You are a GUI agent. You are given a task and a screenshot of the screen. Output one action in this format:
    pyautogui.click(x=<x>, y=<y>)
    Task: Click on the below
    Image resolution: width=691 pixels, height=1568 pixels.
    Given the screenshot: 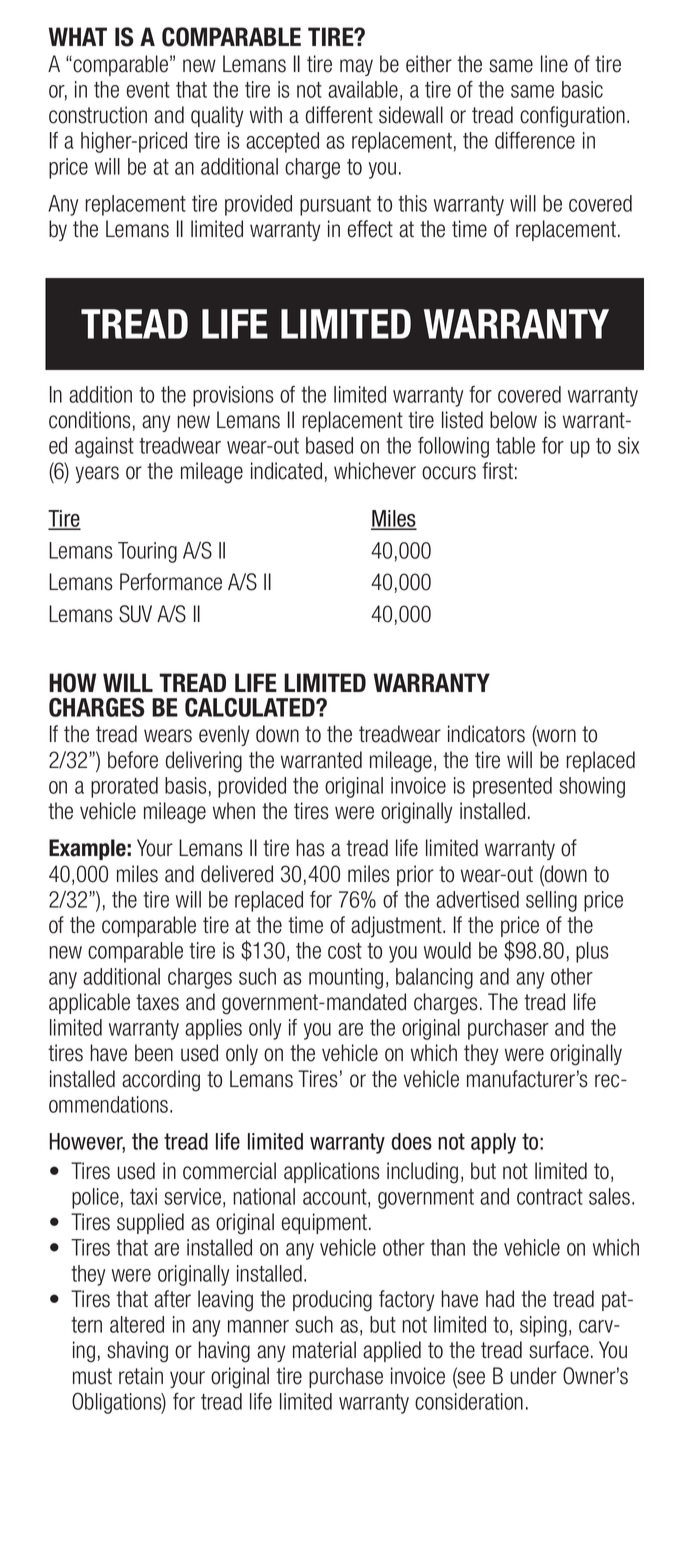 What is the action you would take?
    pyautogui.click(x=513, y=420)
